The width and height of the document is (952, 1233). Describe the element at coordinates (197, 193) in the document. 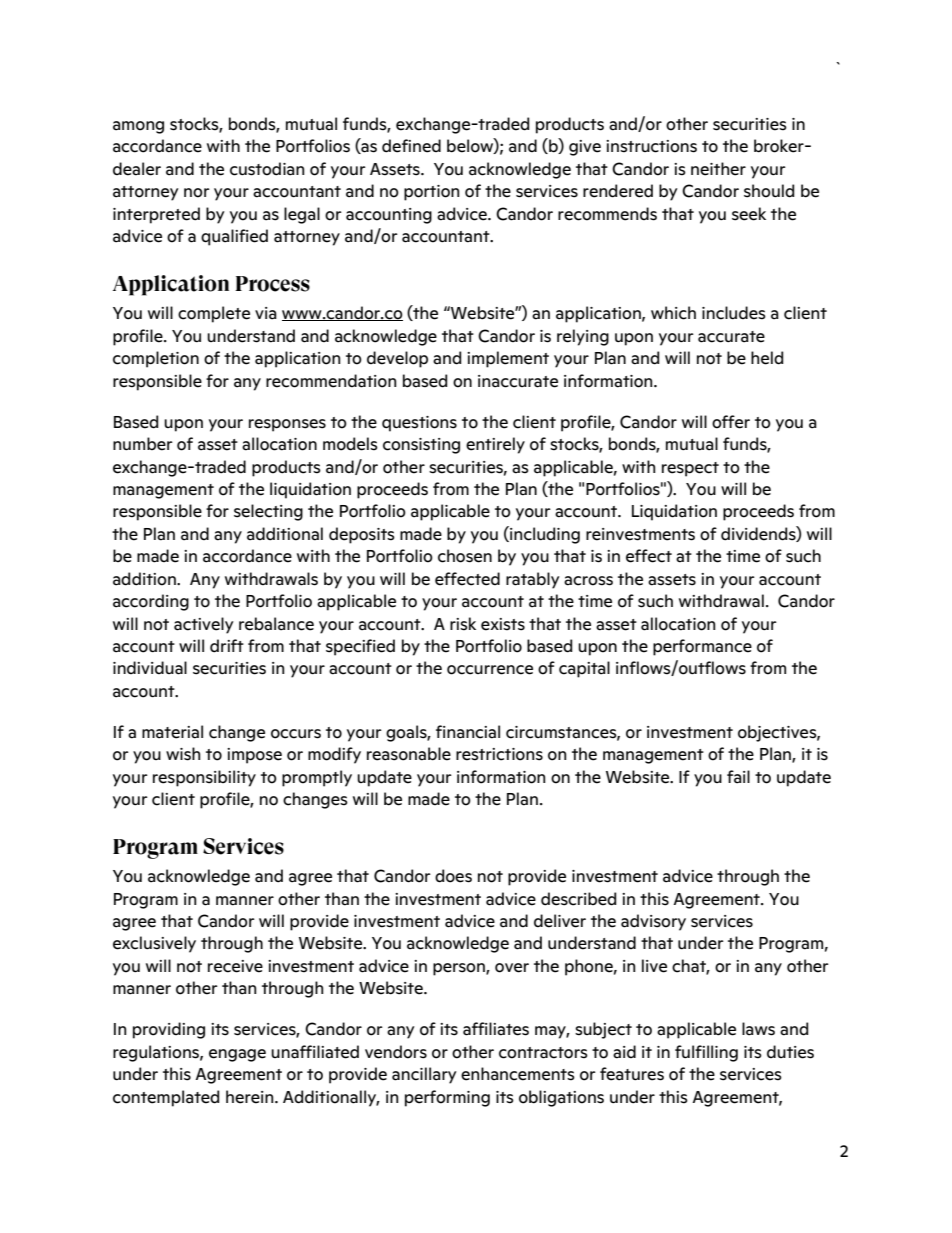

I see `nor` at that location.
